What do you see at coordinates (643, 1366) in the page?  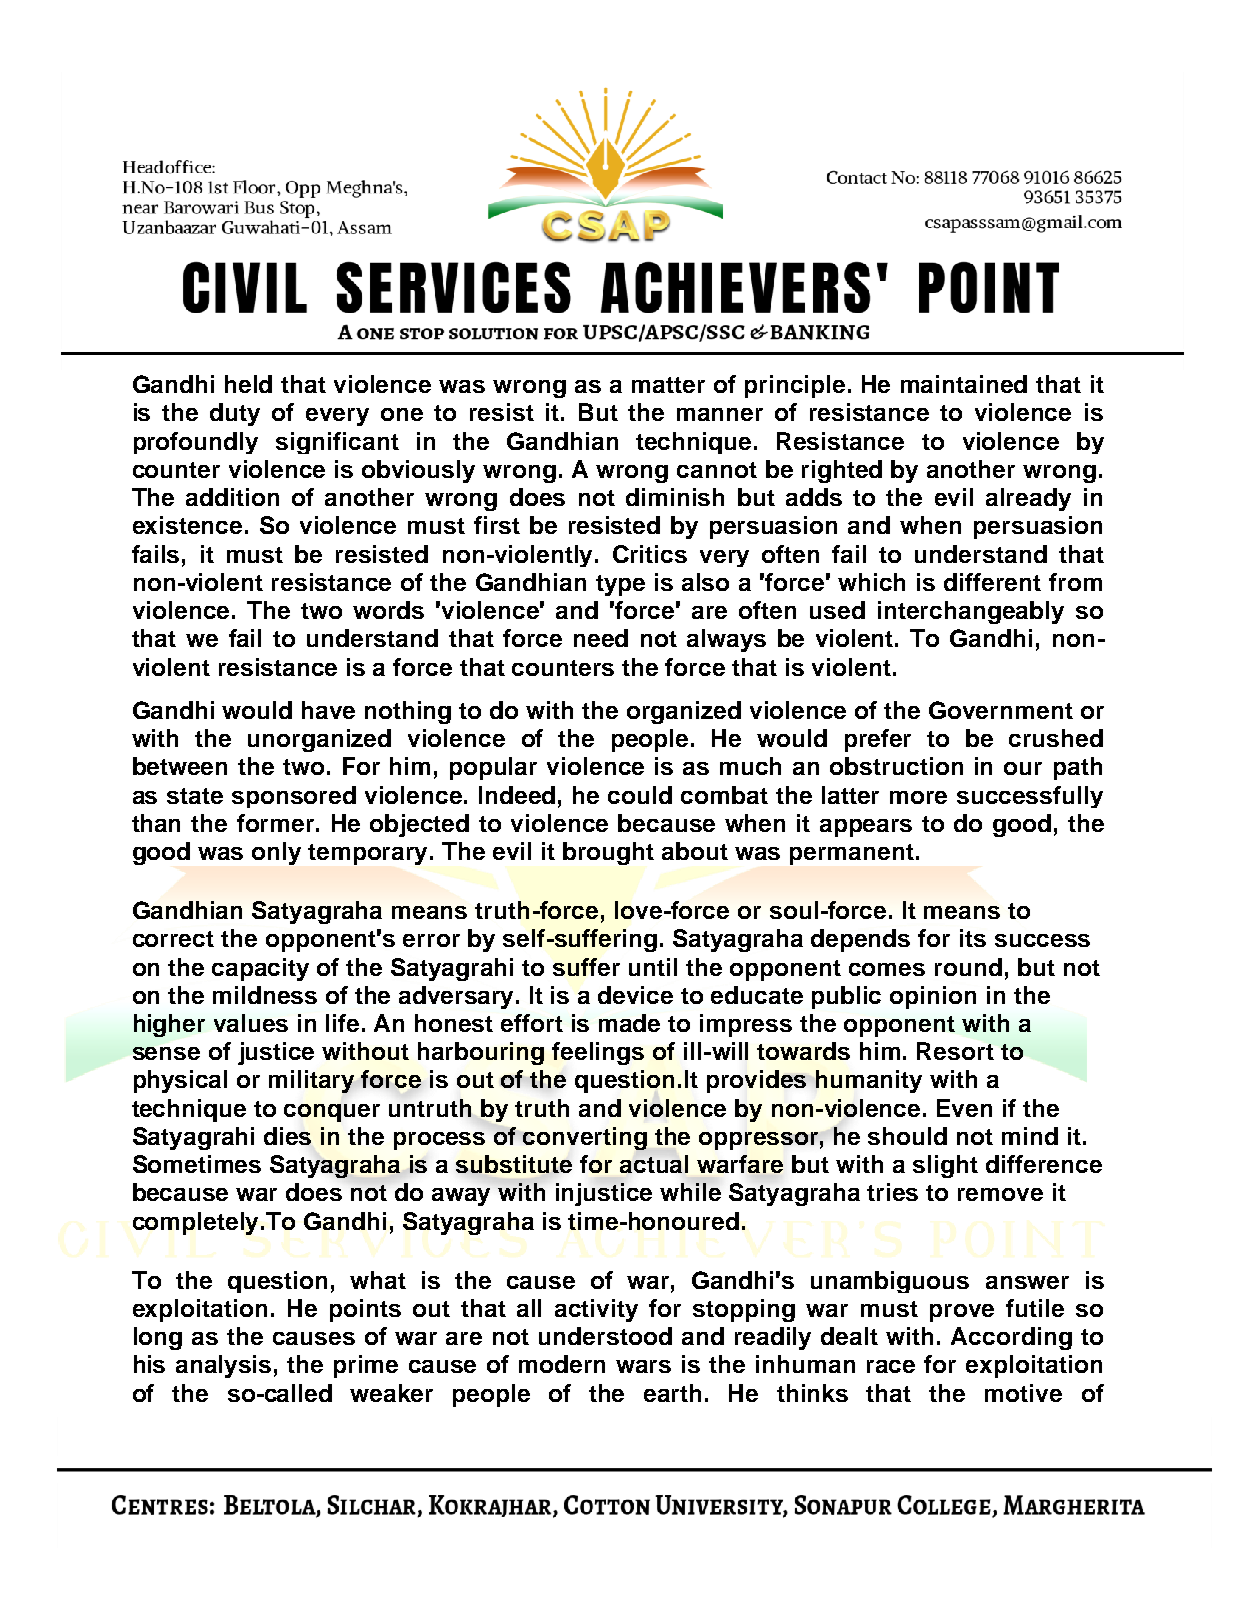 I see `wars` at bounding box center [643, 1366].
